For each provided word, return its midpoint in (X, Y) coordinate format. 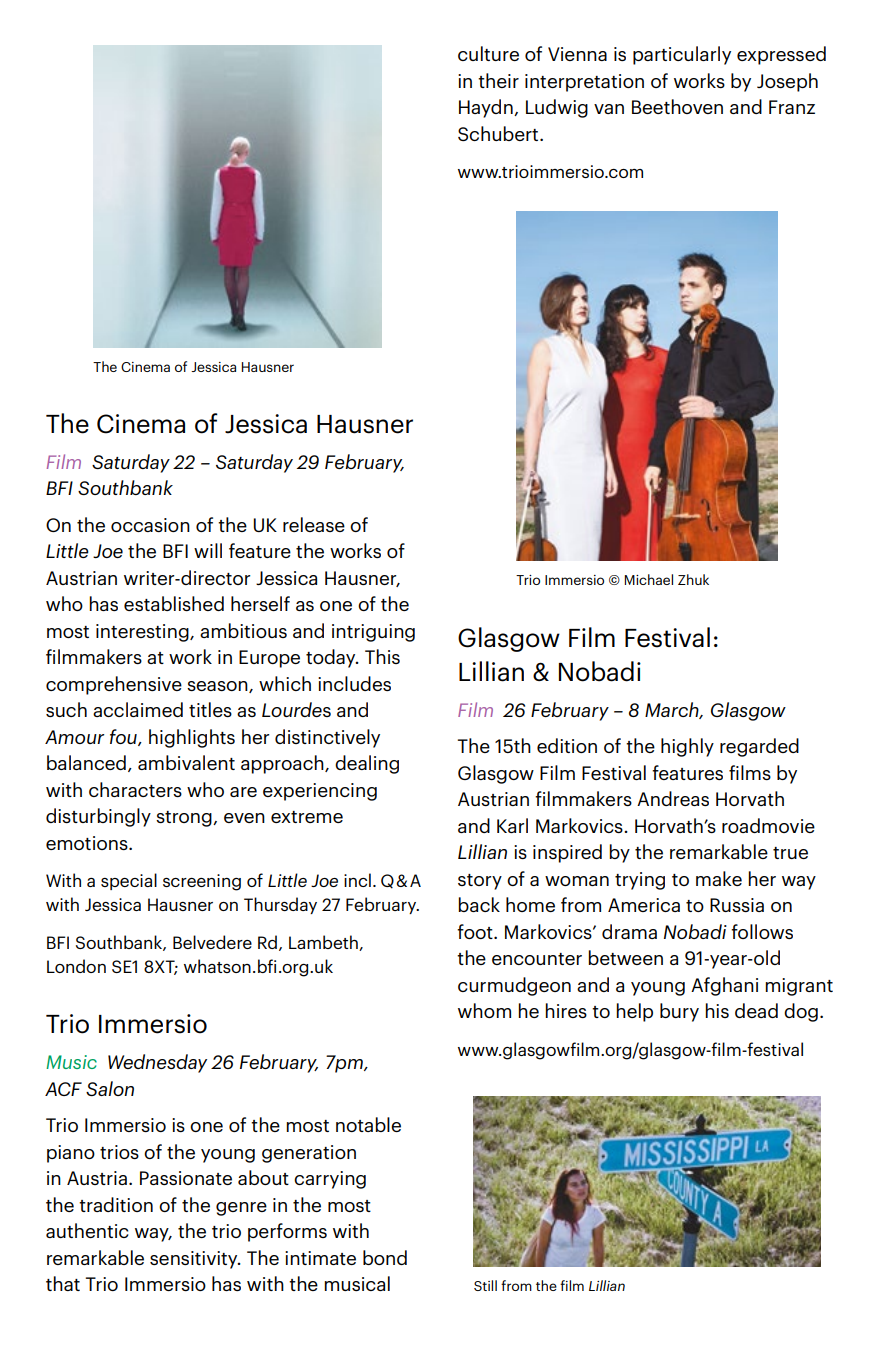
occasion (150, 525)
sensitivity (195, 1260)
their (498, 80)
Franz (792, 107)
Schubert (499, 133)
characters (135, 789)
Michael (648, 579)
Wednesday (157, 1063)
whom (484, 1010)
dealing (367, 764)
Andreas (673, 798)
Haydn (487, 108)
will (208, 550)
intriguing (373, 633)
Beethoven (677, 106)
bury (679, 1012)
